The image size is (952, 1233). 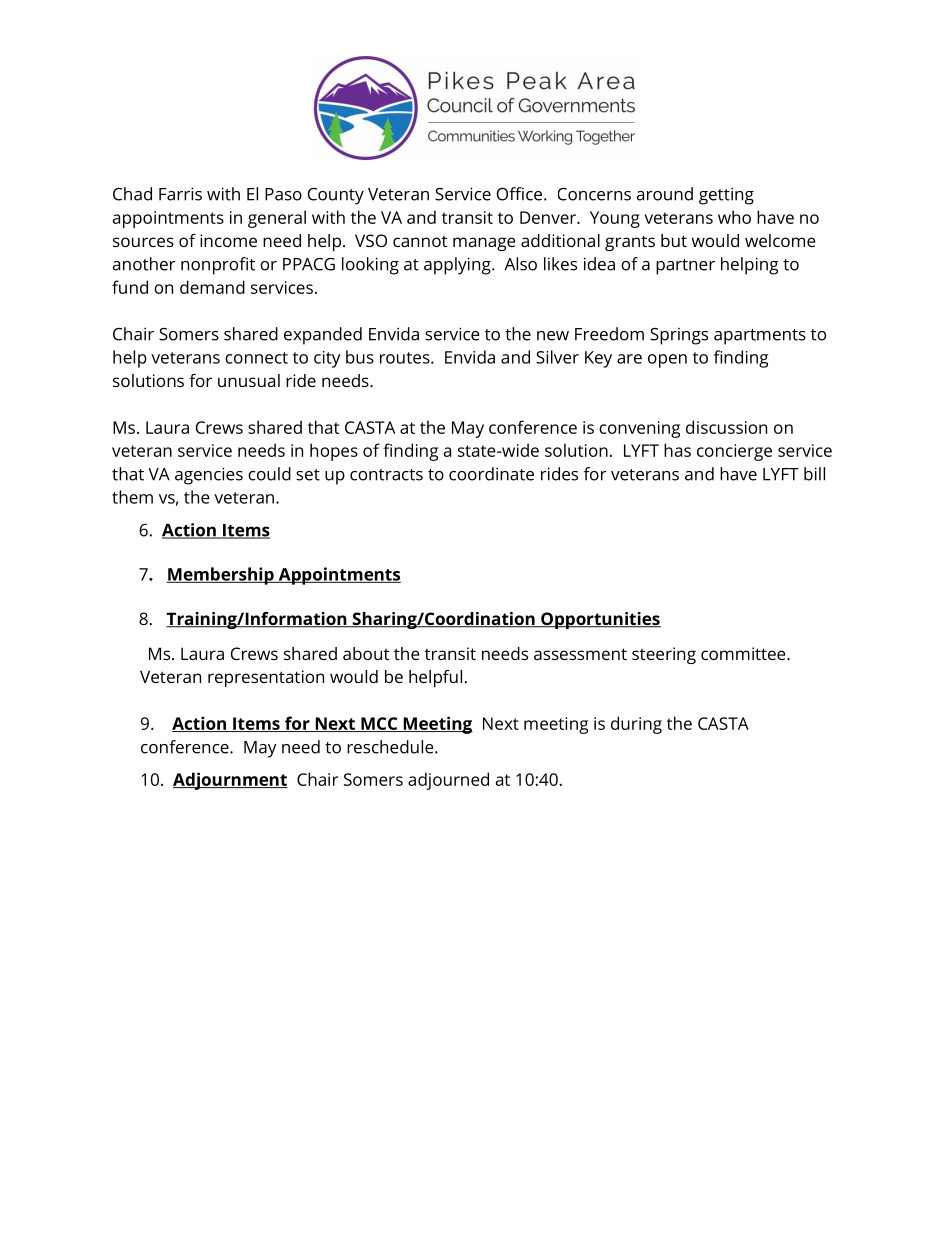 I want to click on who, so click(x=734, y=217).
